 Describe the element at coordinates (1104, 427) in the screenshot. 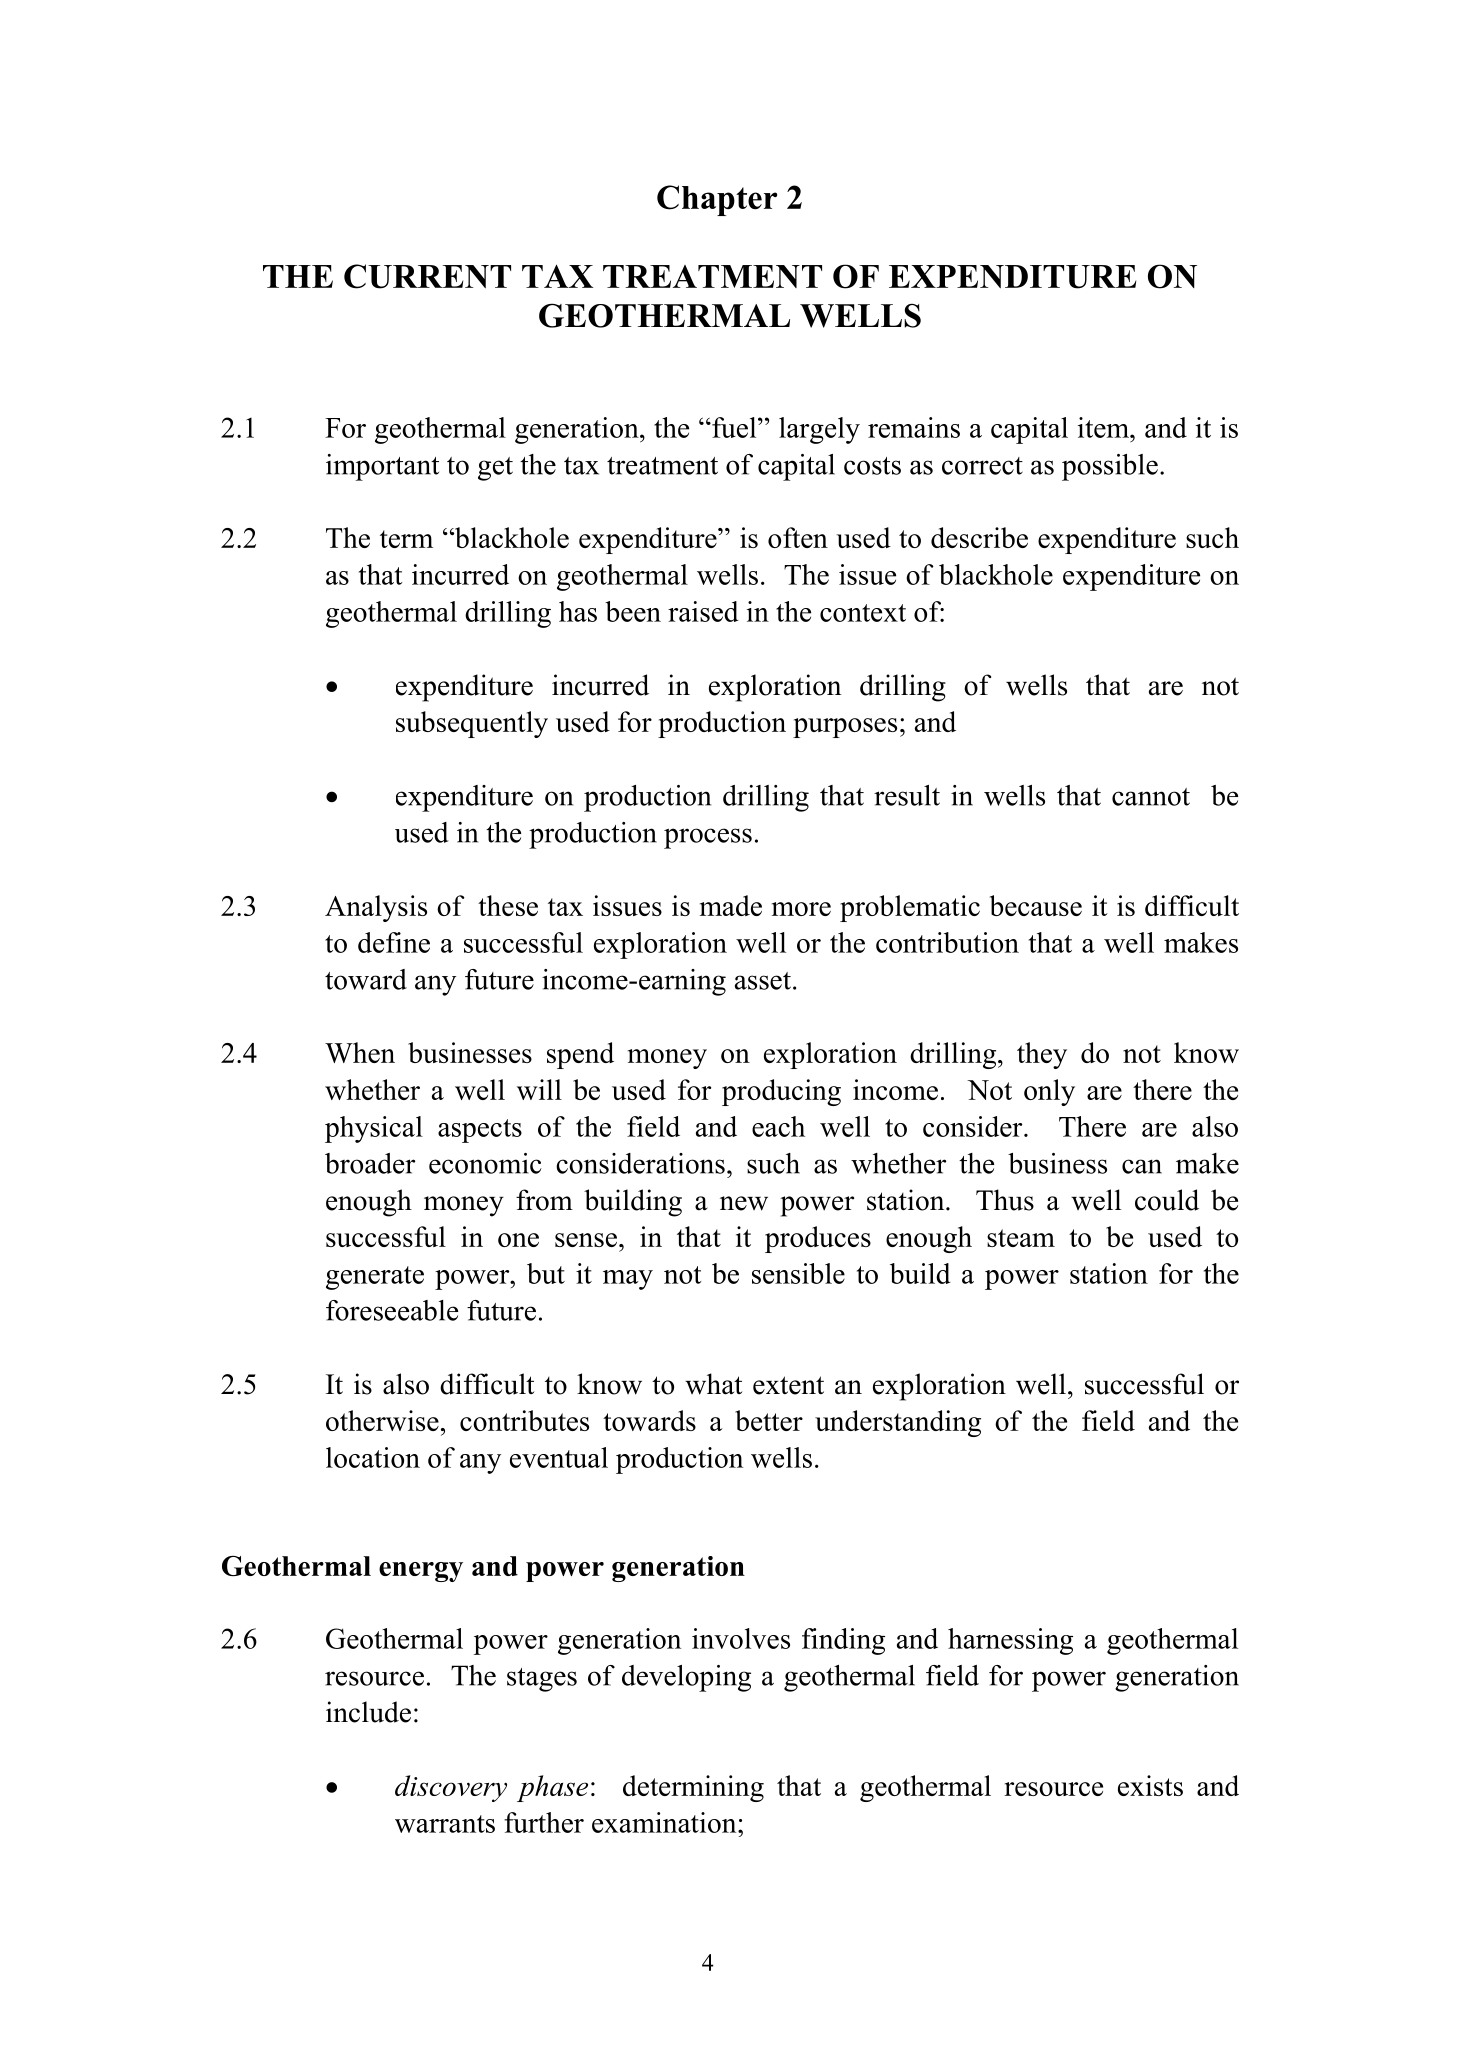

I see `item` at that location.
